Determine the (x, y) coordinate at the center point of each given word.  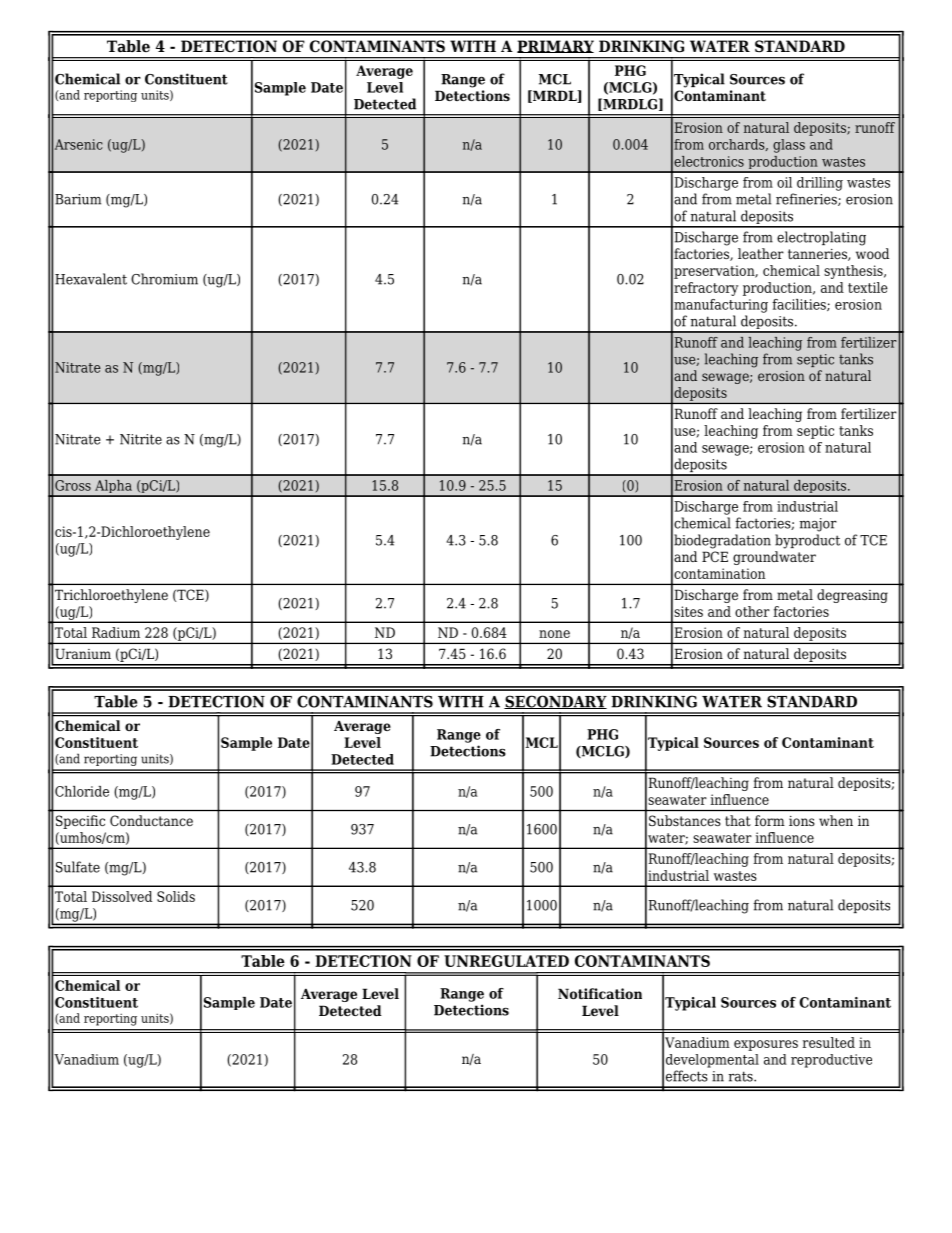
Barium (78, 199)
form (770, 820)
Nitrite (141, 439)
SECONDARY (555, 702)
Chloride (82, 791)
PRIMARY (555, 46)
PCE (715, 556)
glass (789, 146)
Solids (176, 896)
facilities (800, 305)
